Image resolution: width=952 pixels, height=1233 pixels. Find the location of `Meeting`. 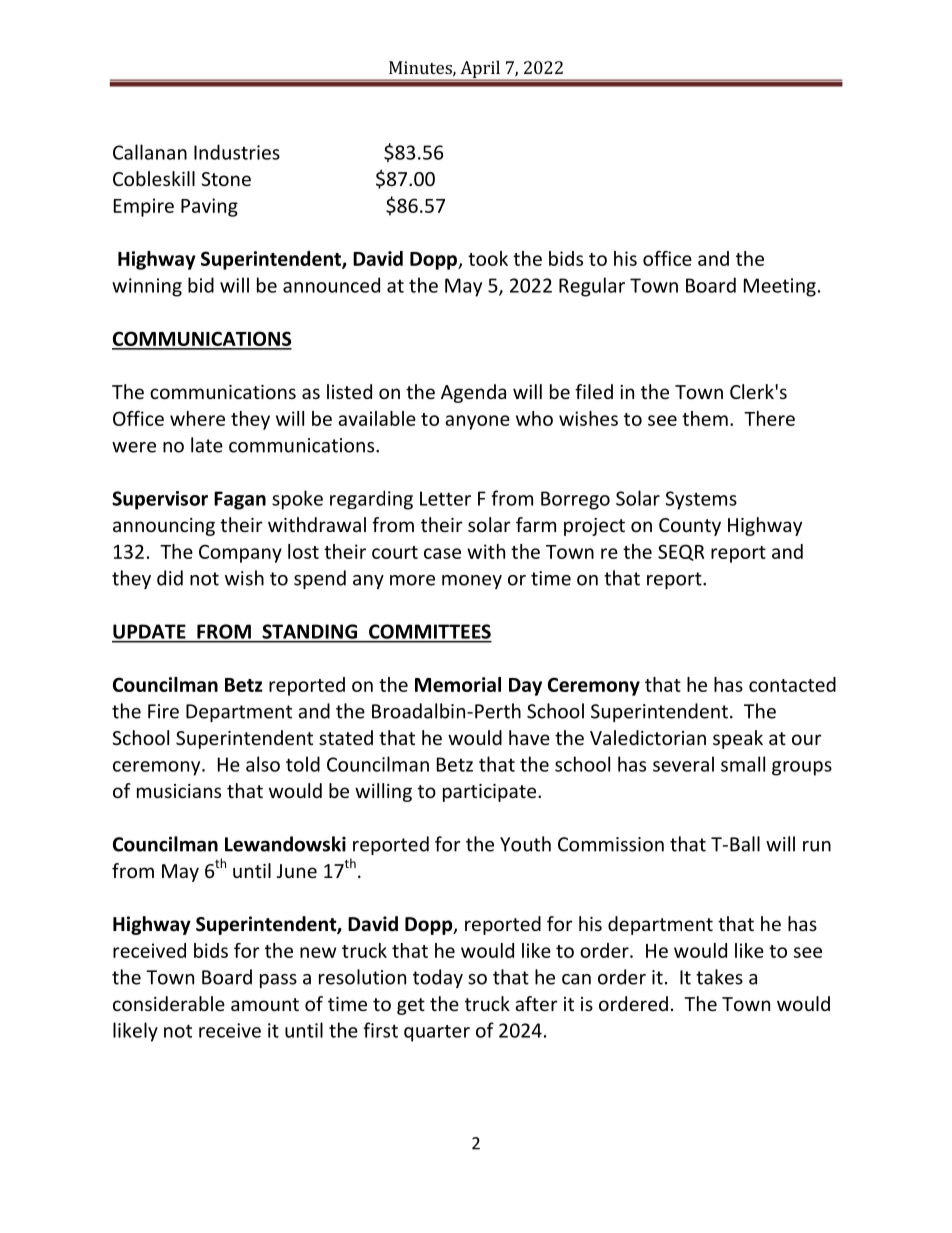

Meeting is located at coordinates (780, 287).
